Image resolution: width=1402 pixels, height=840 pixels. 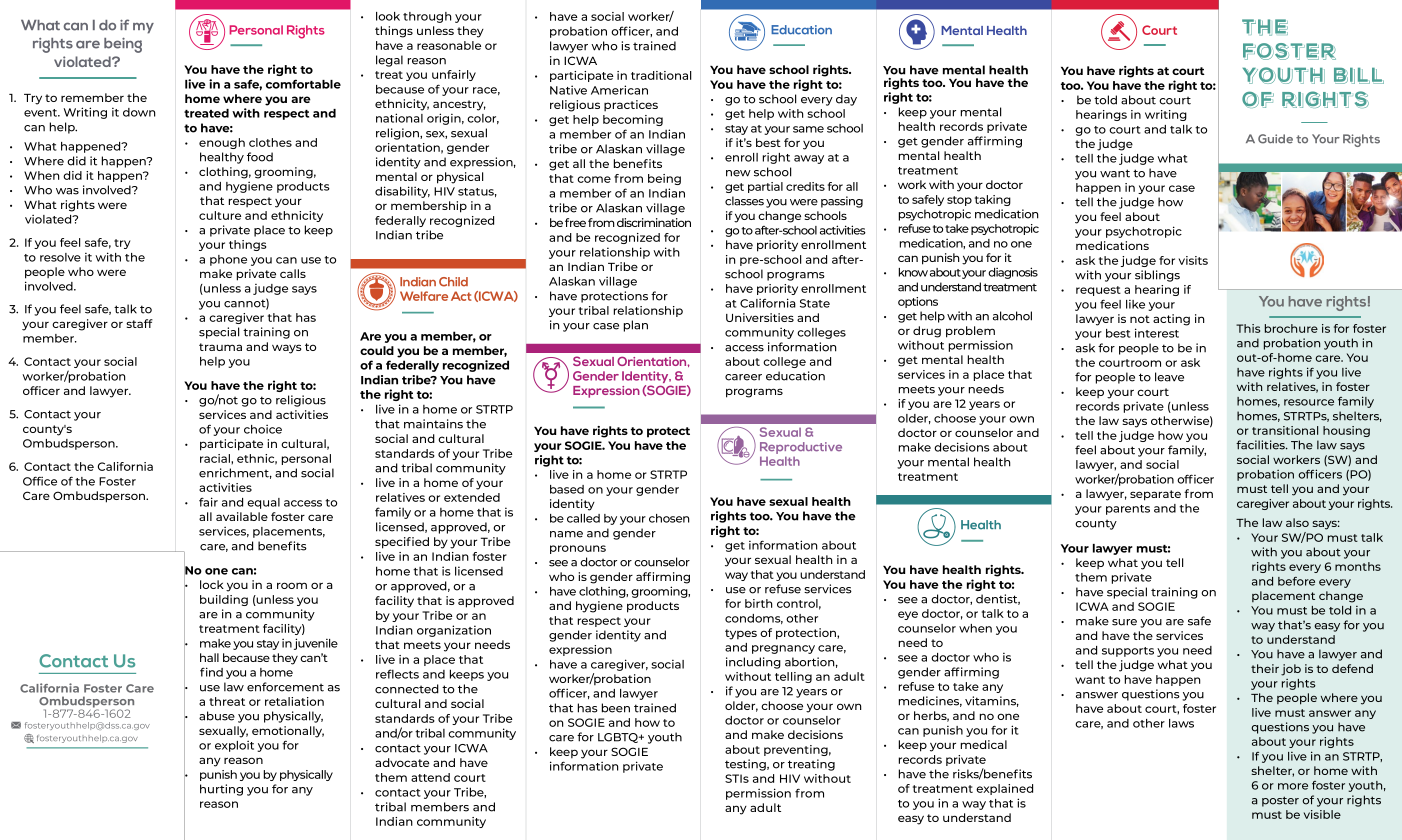 What do you see at coordinates (669, 518) in the document?
I see `chosen` at bounding box center [669, 518].
